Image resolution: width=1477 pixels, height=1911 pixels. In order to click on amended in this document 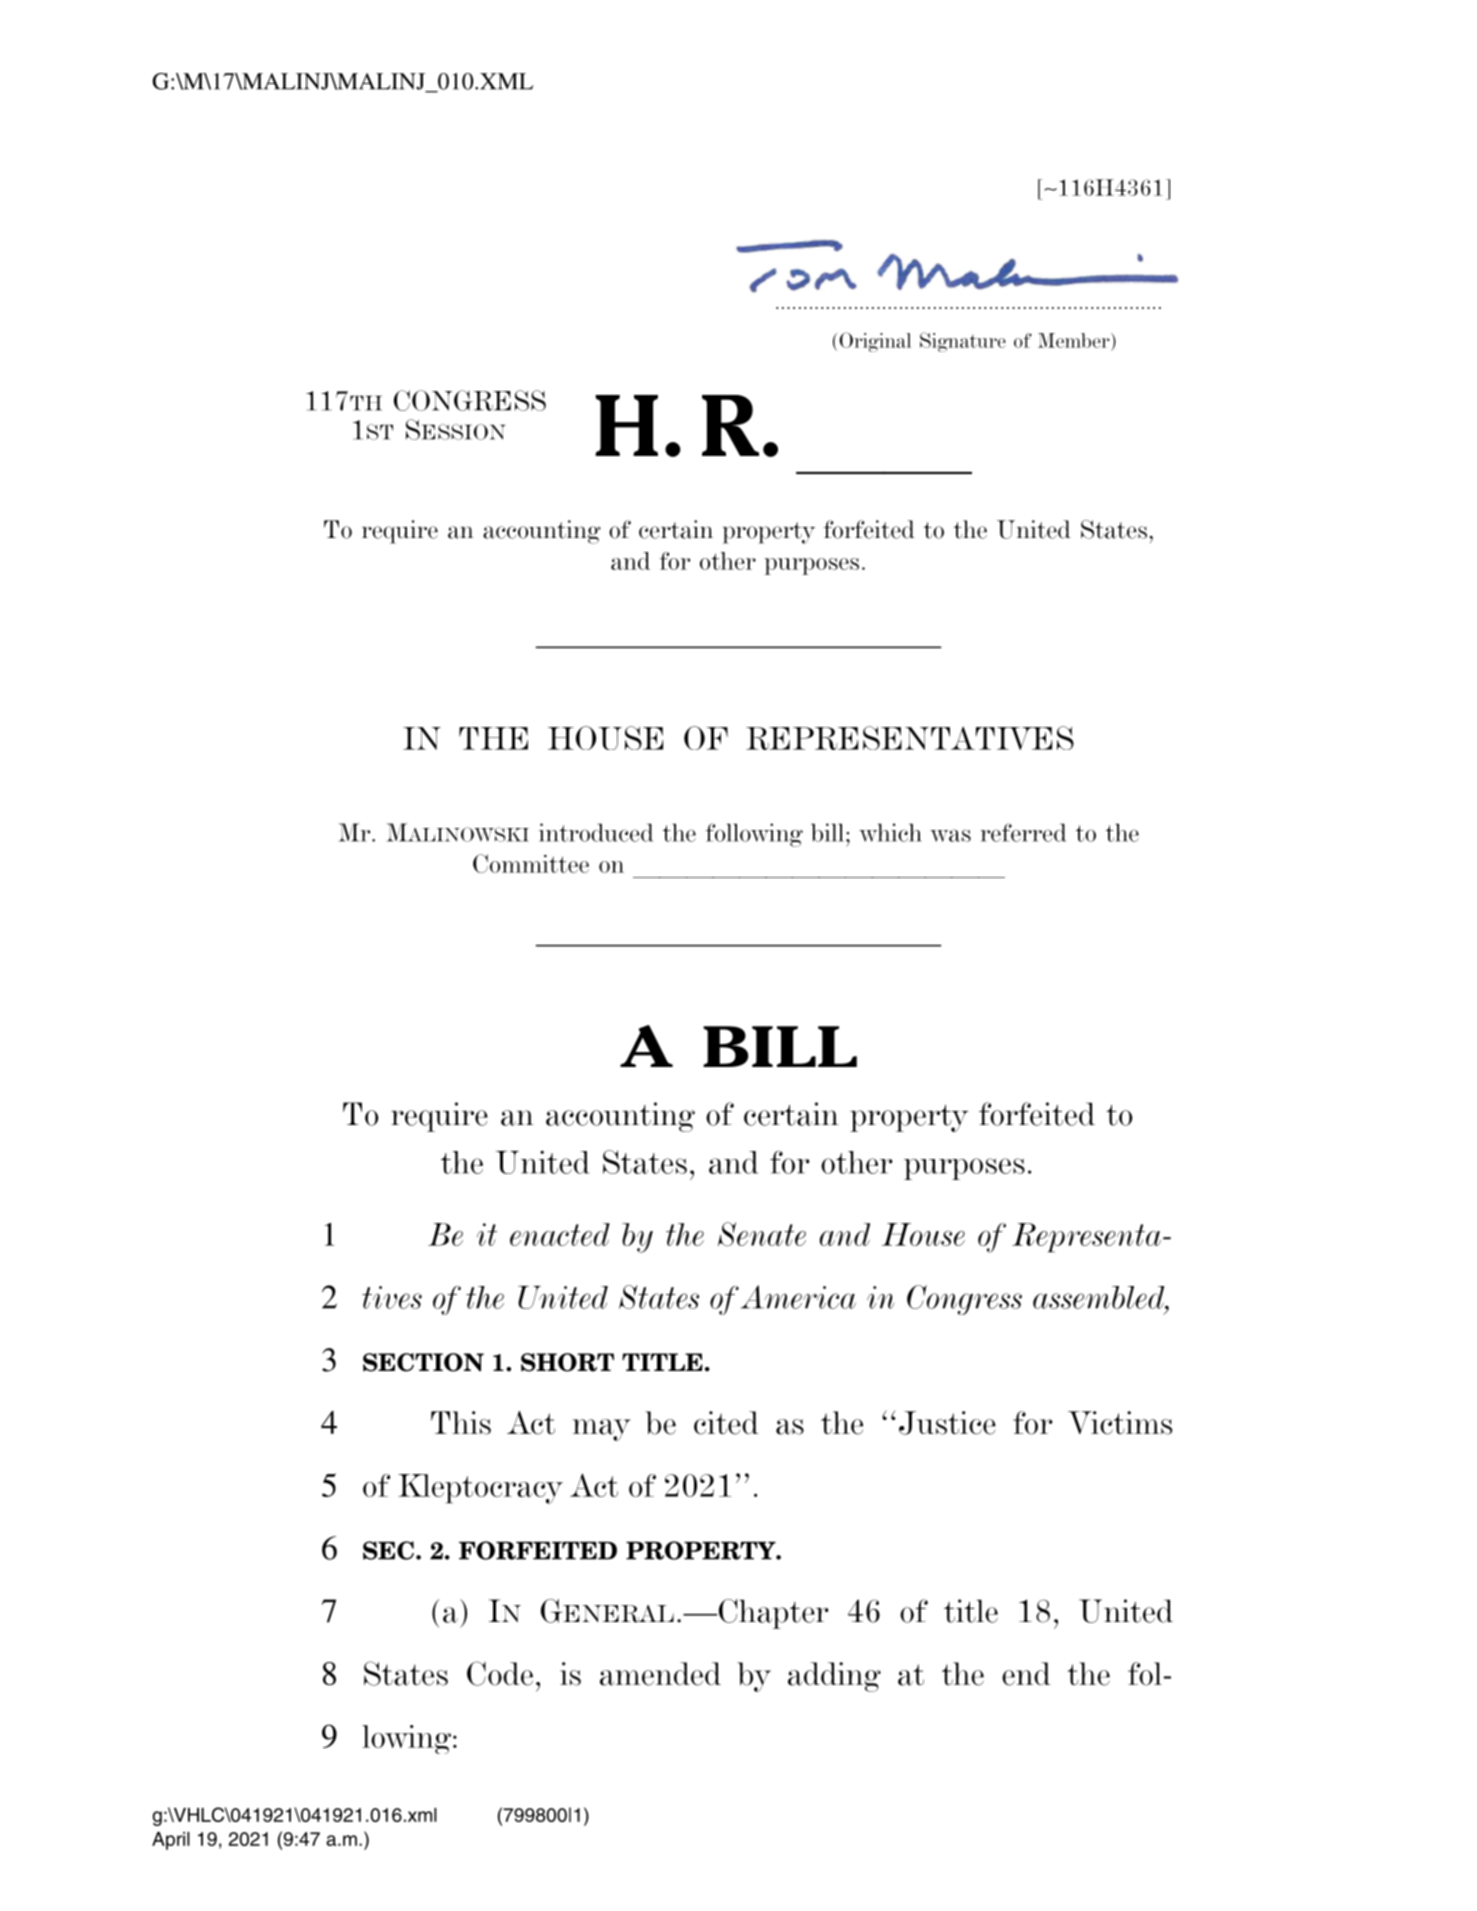, I will do `click(660, 1674)`.
